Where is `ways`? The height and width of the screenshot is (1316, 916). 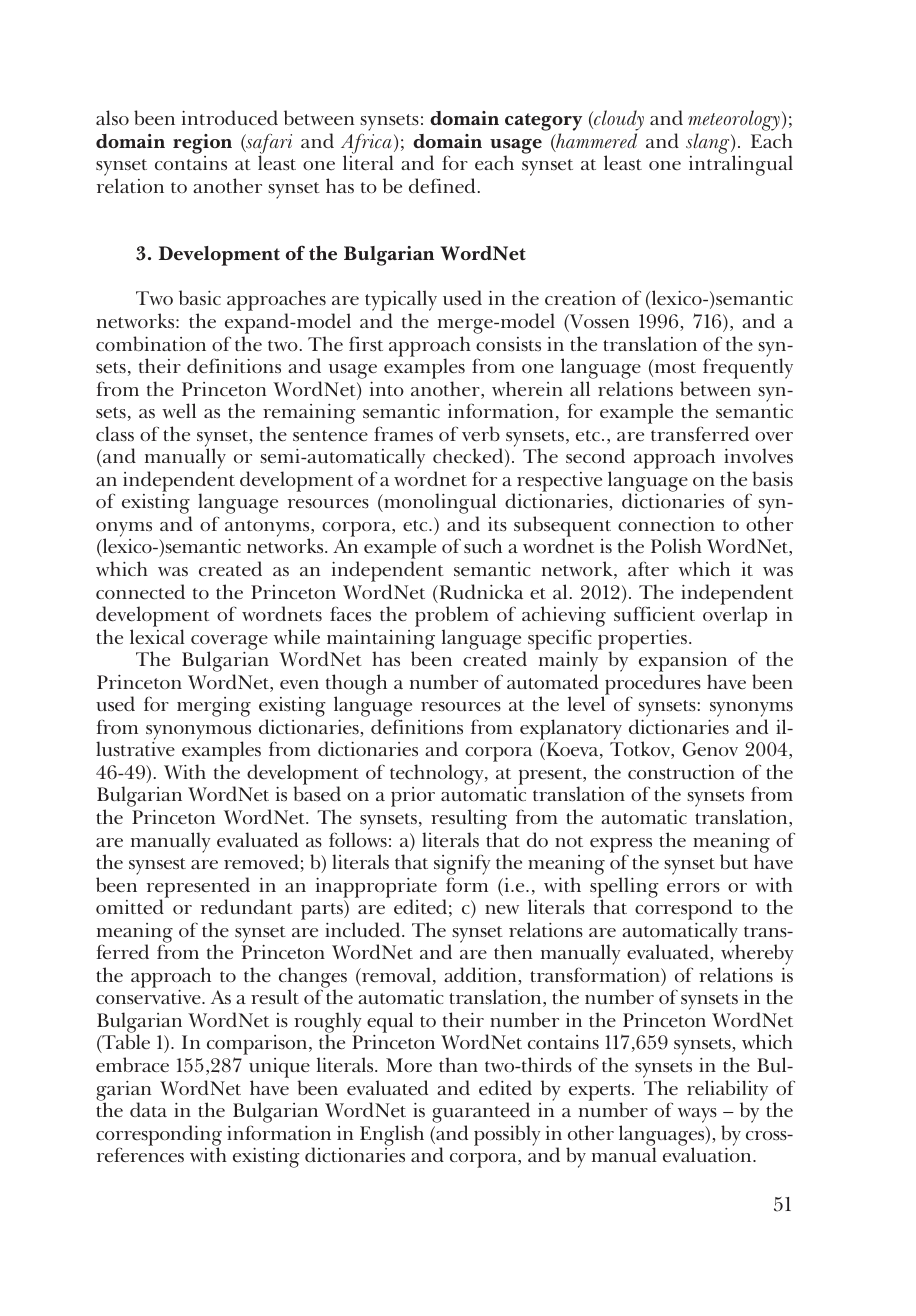
ways is located at coordinates (697, 1115).
